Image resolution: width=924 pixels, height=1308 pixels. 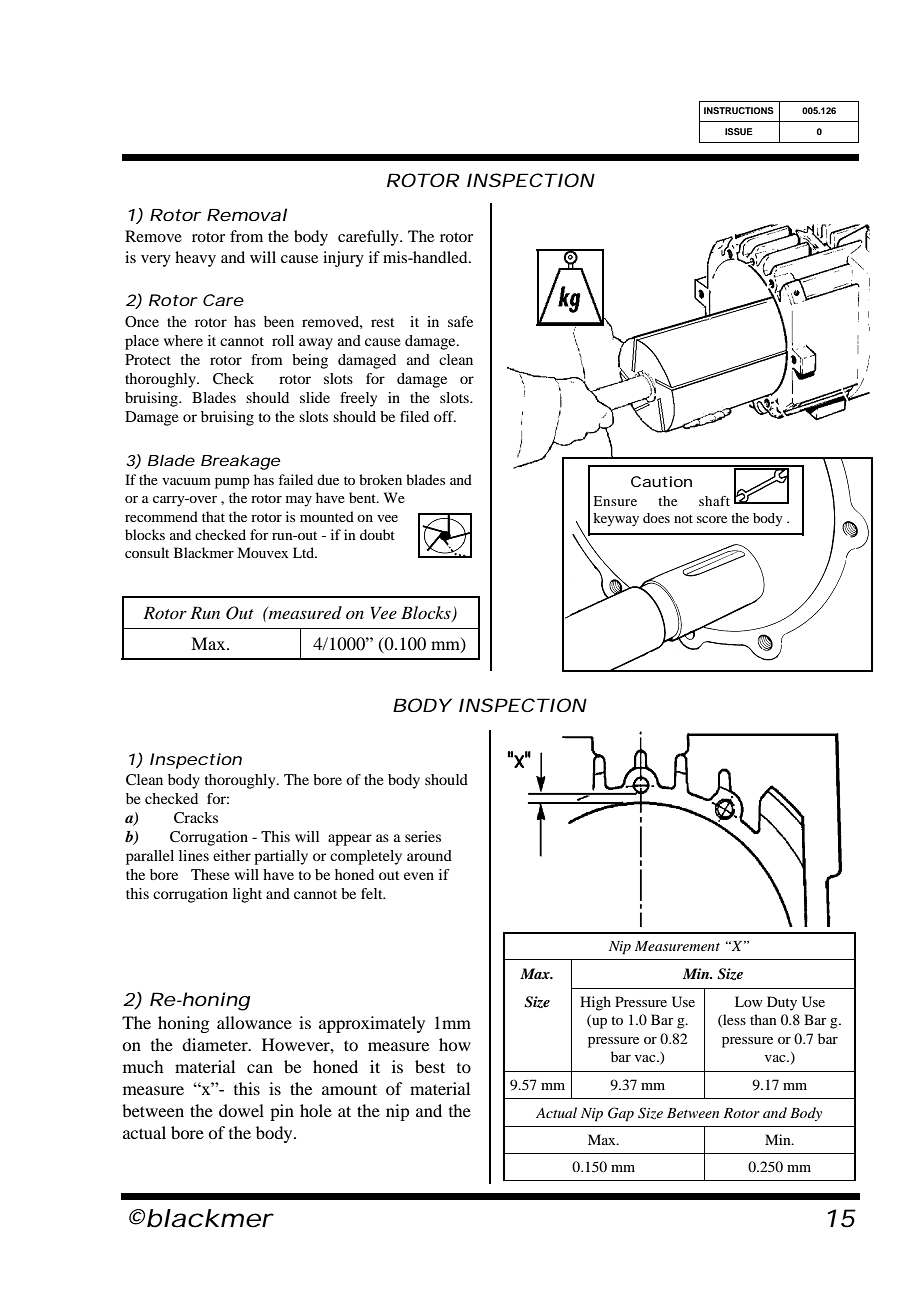 I want to click on Gap, so click(x=621, y=1114).
